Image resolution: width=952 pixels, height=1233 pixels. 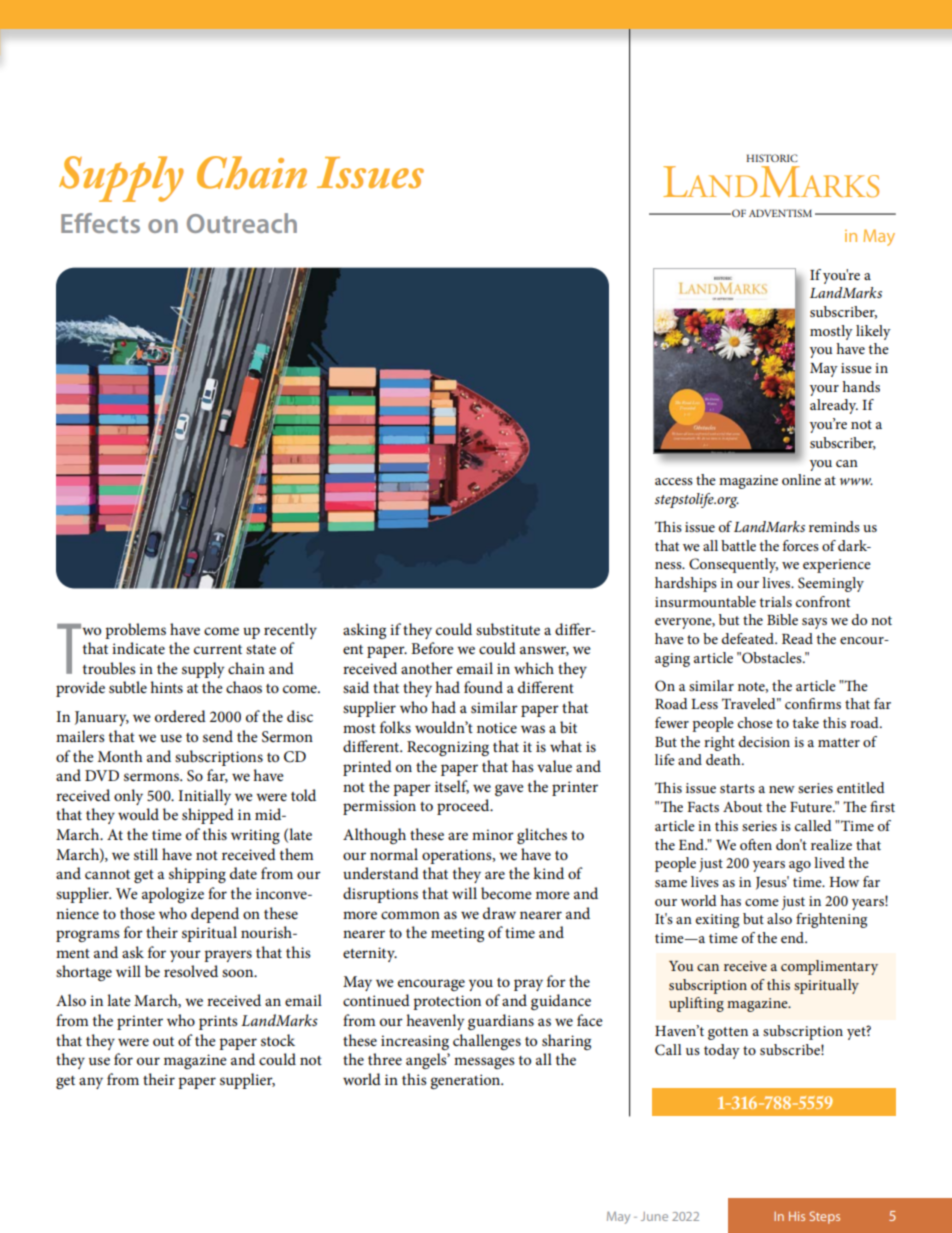 What do you see at coordinates (166, 687) in the image?
I see `hints` at bounding box center [166, 687].
